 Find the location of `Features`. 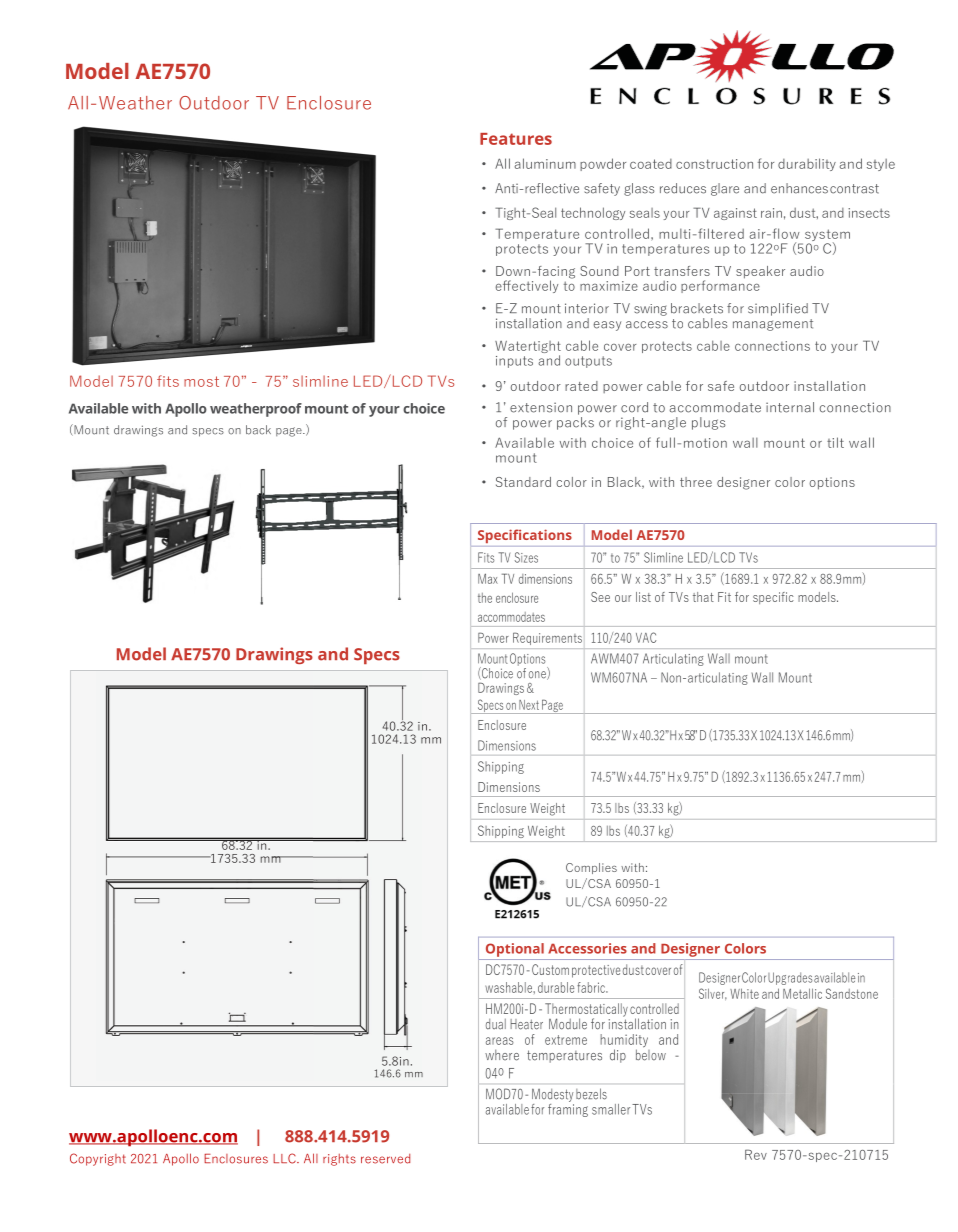

Features is located at coordinates (516, 139).
